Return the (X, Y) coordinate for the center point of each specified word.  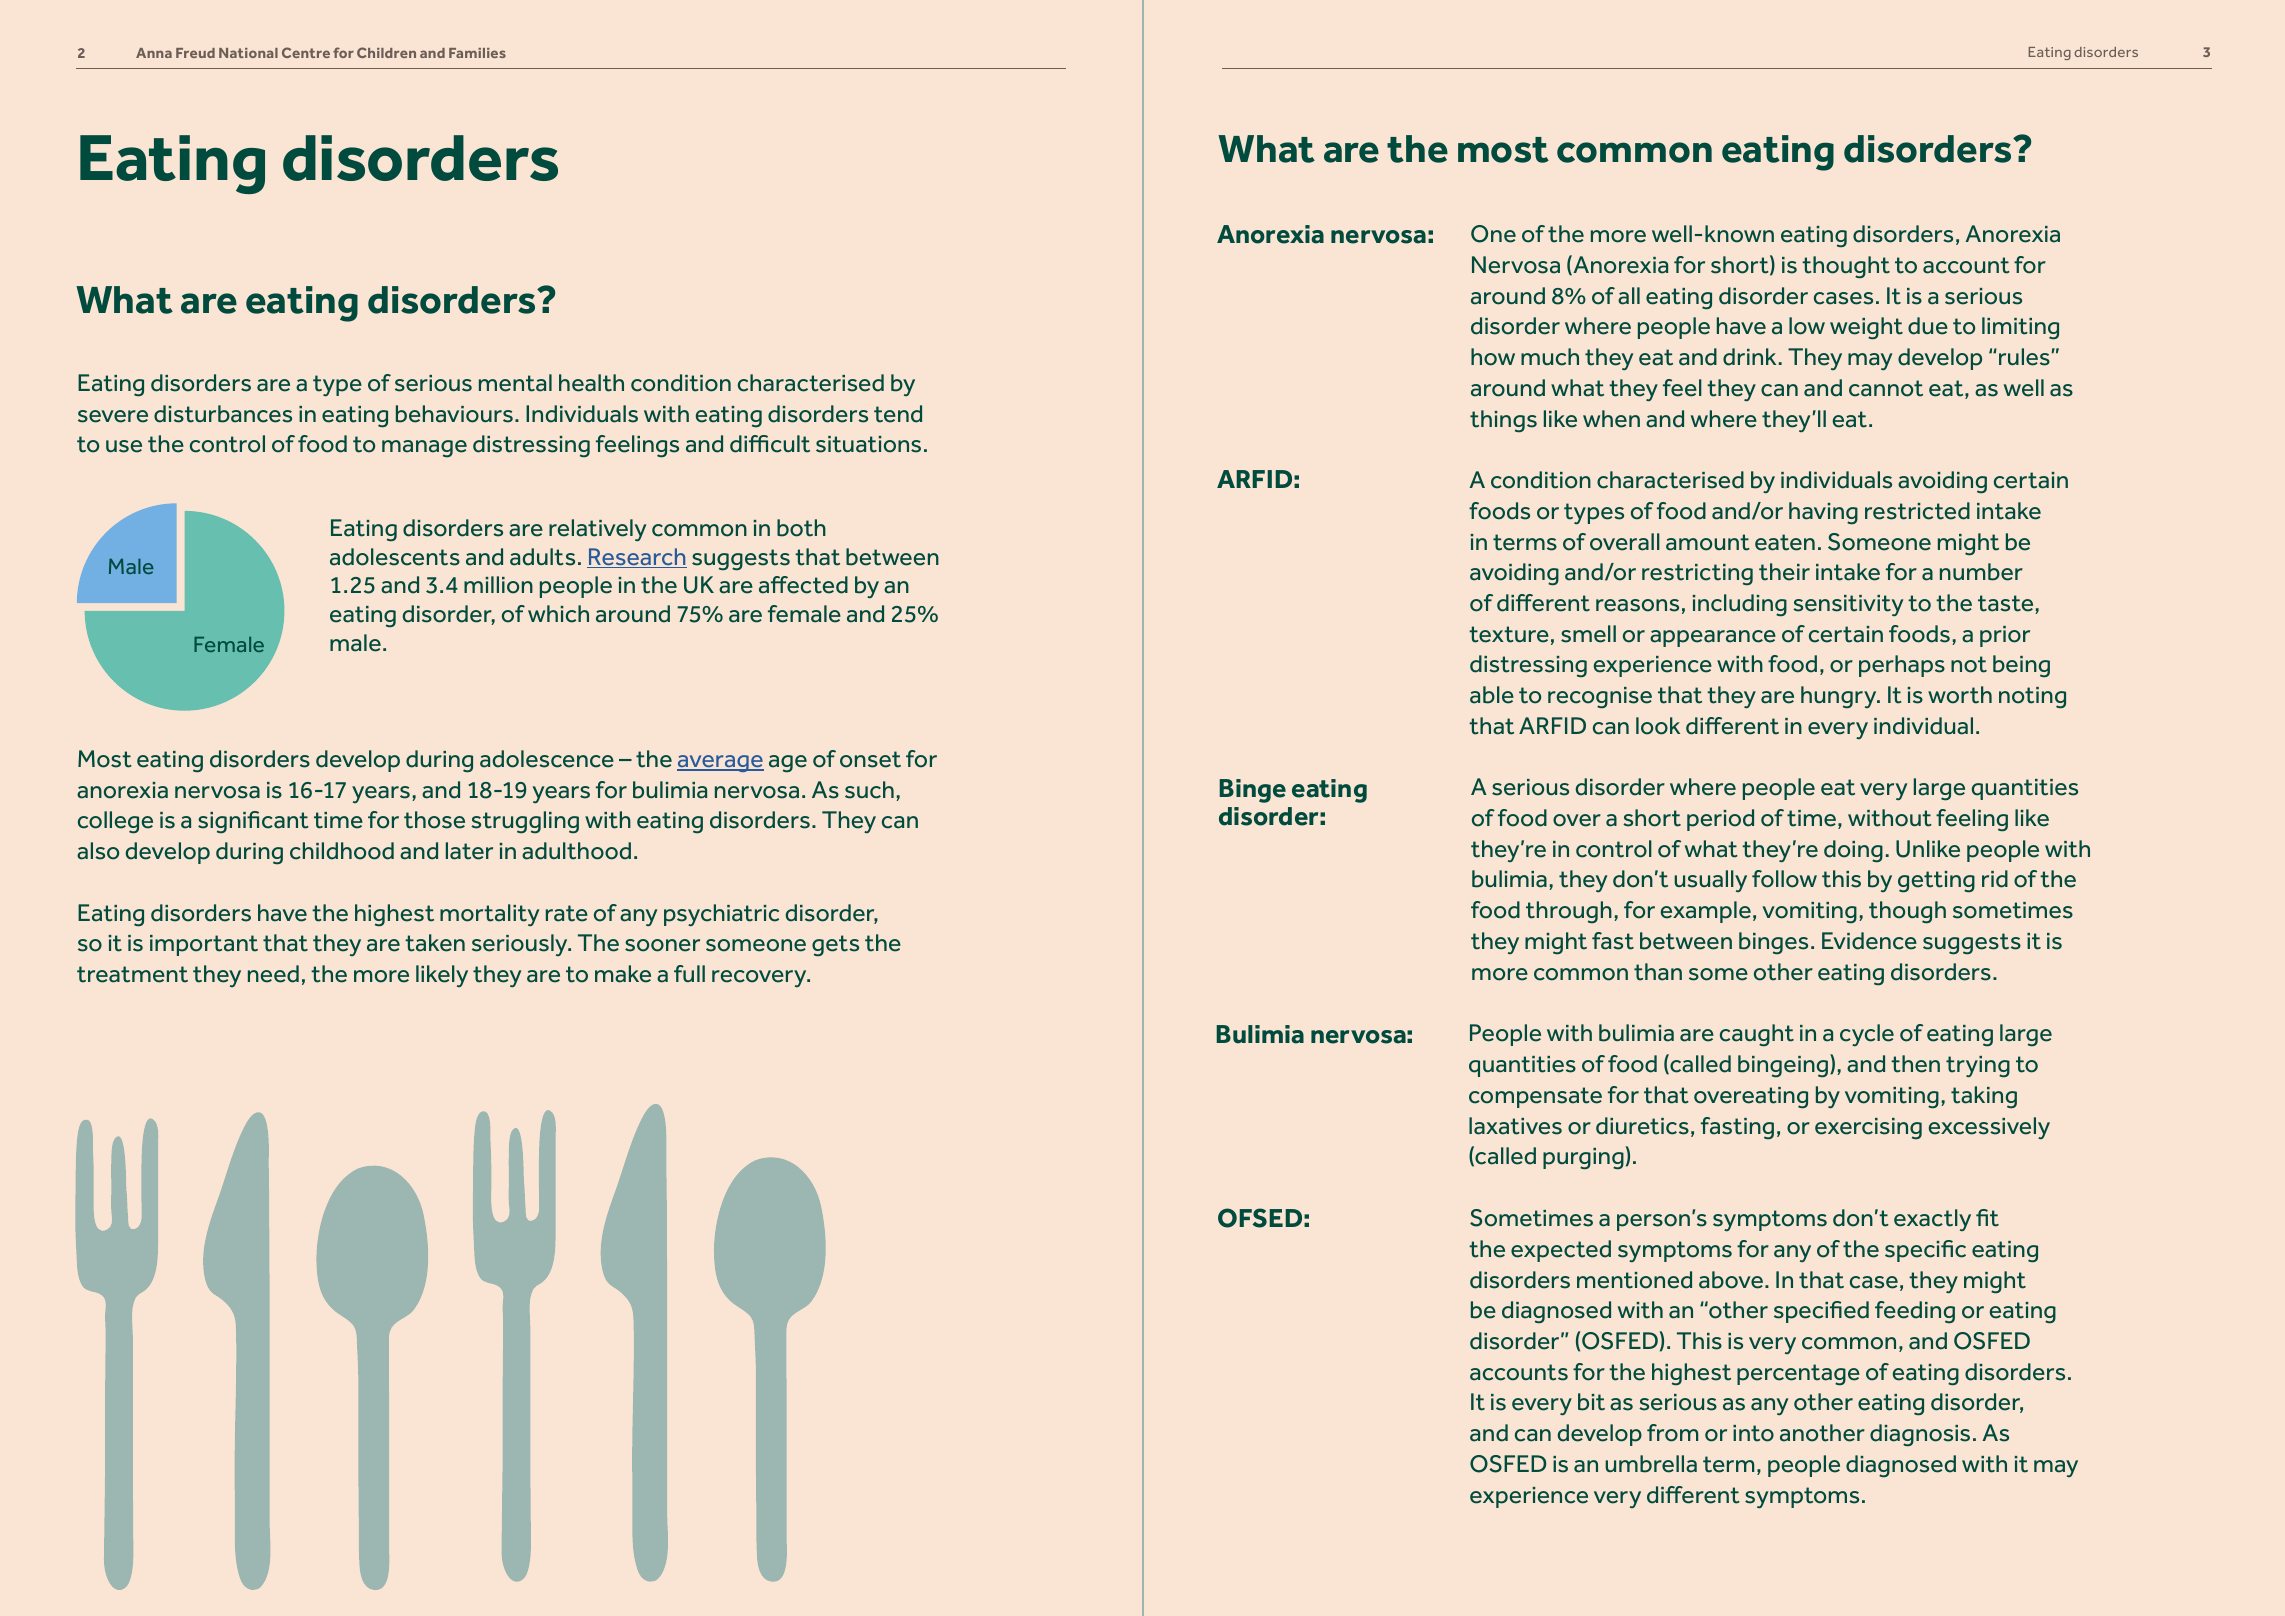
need (273, 974)
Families (477, 53)
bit (1591, 1402)
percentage (1798, 1374)
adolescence (547, 759)
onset (870, 759)
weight (1866, 328)
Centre (306, 52)
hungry (1840, 697)
